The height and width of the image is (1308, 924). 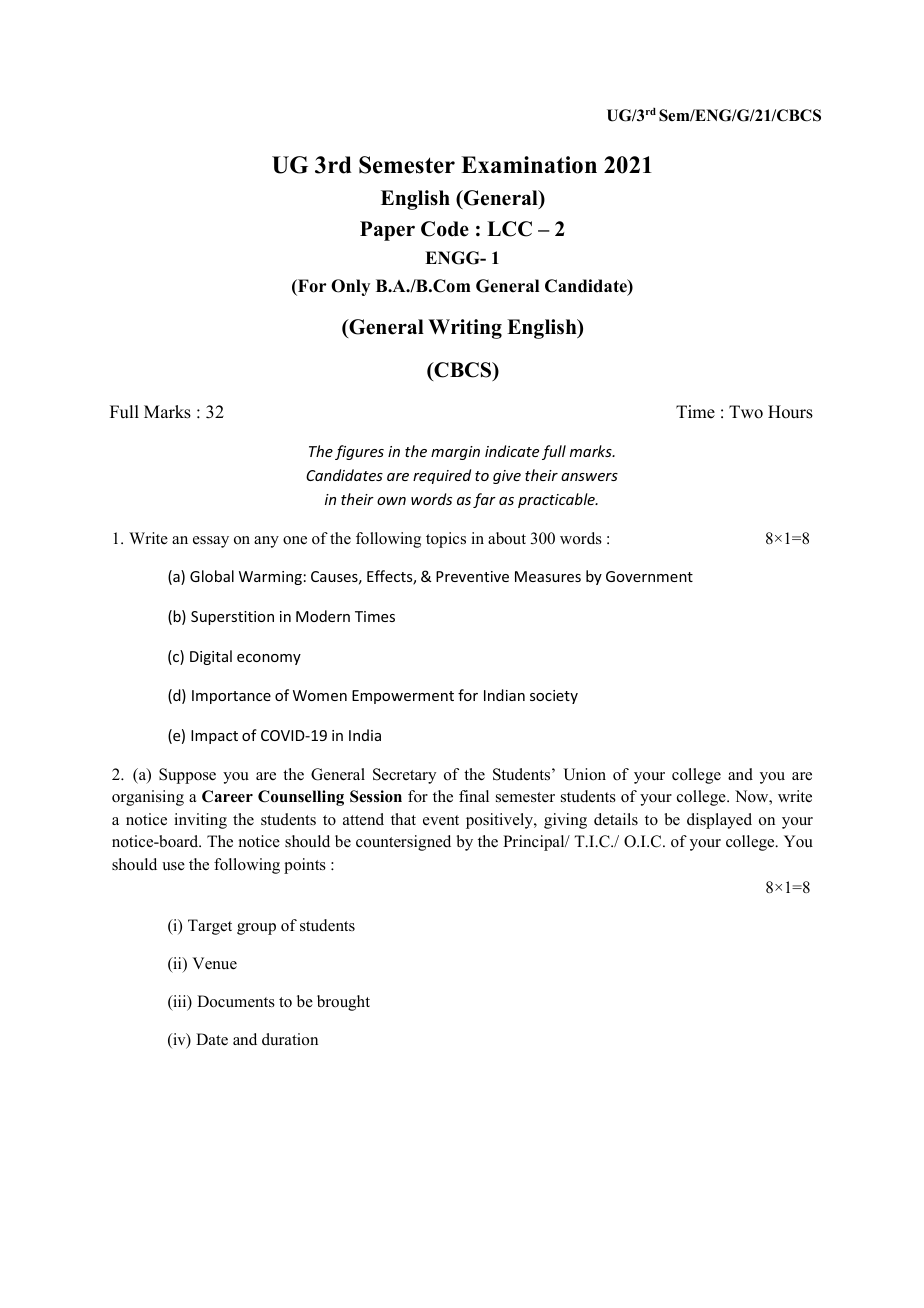 I want to click on Examination, so click(x=529, y=165).
